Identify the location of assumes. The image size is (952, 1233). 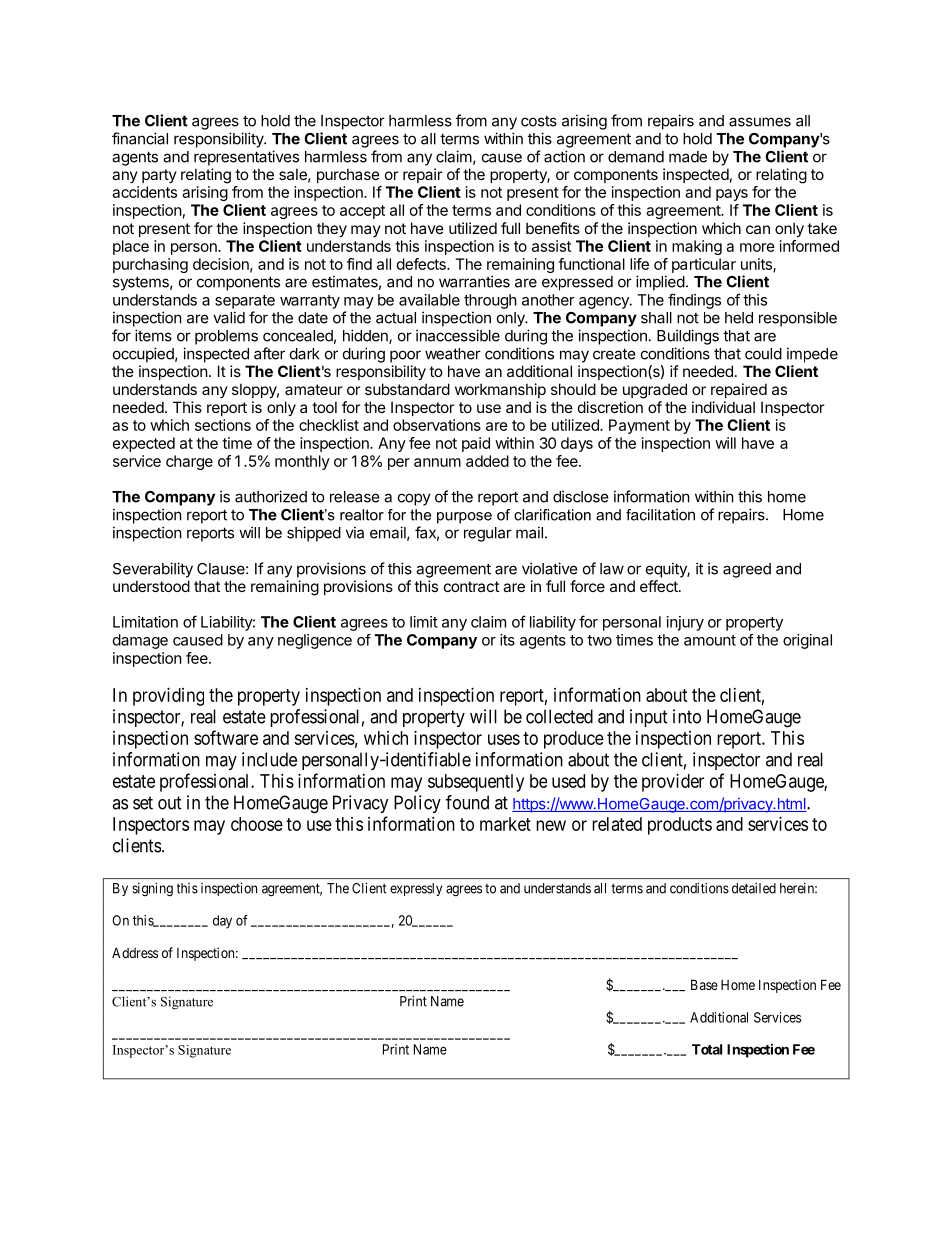
(760, 122).
